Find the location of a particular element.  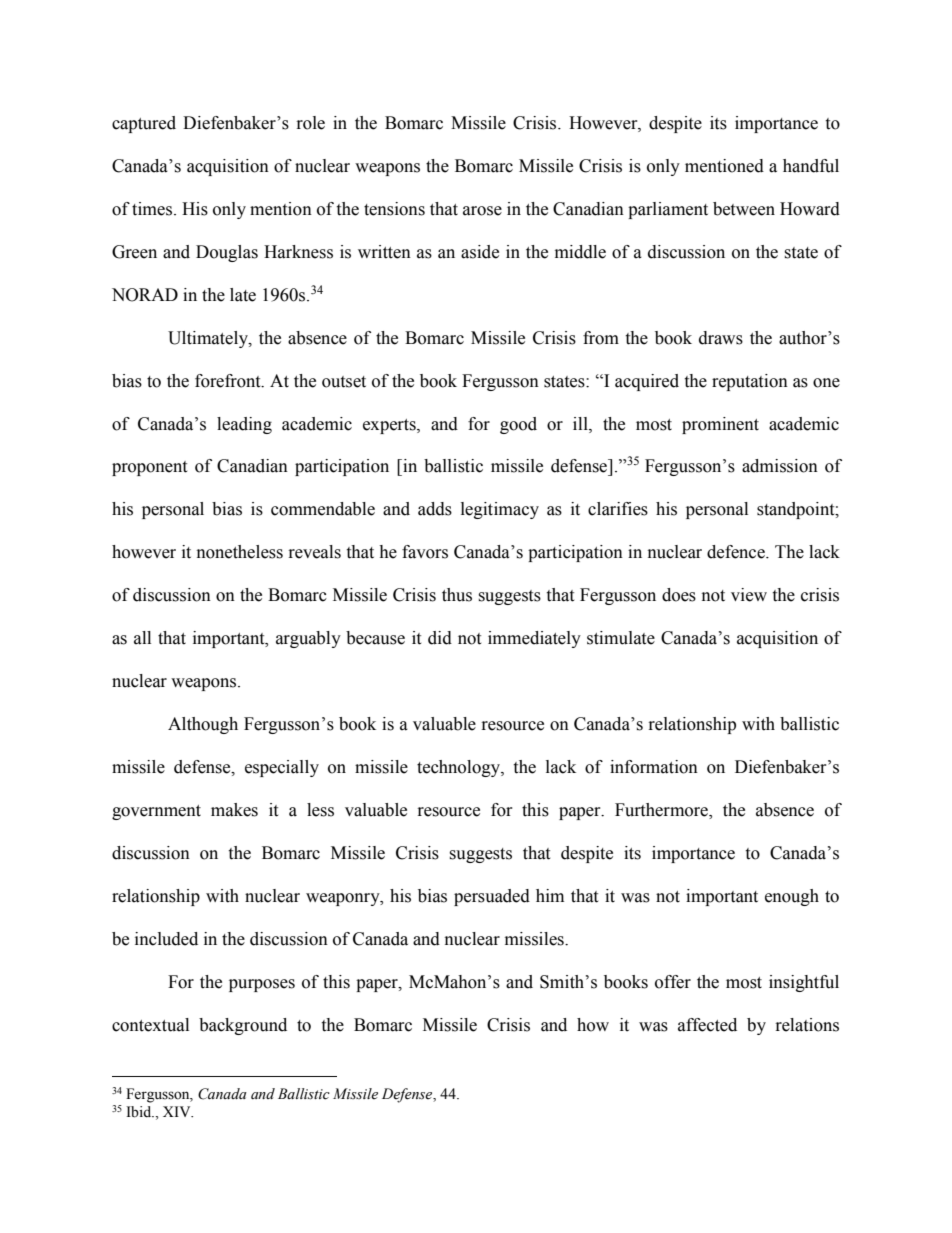

affected is located at coordinates (707, 1025).
